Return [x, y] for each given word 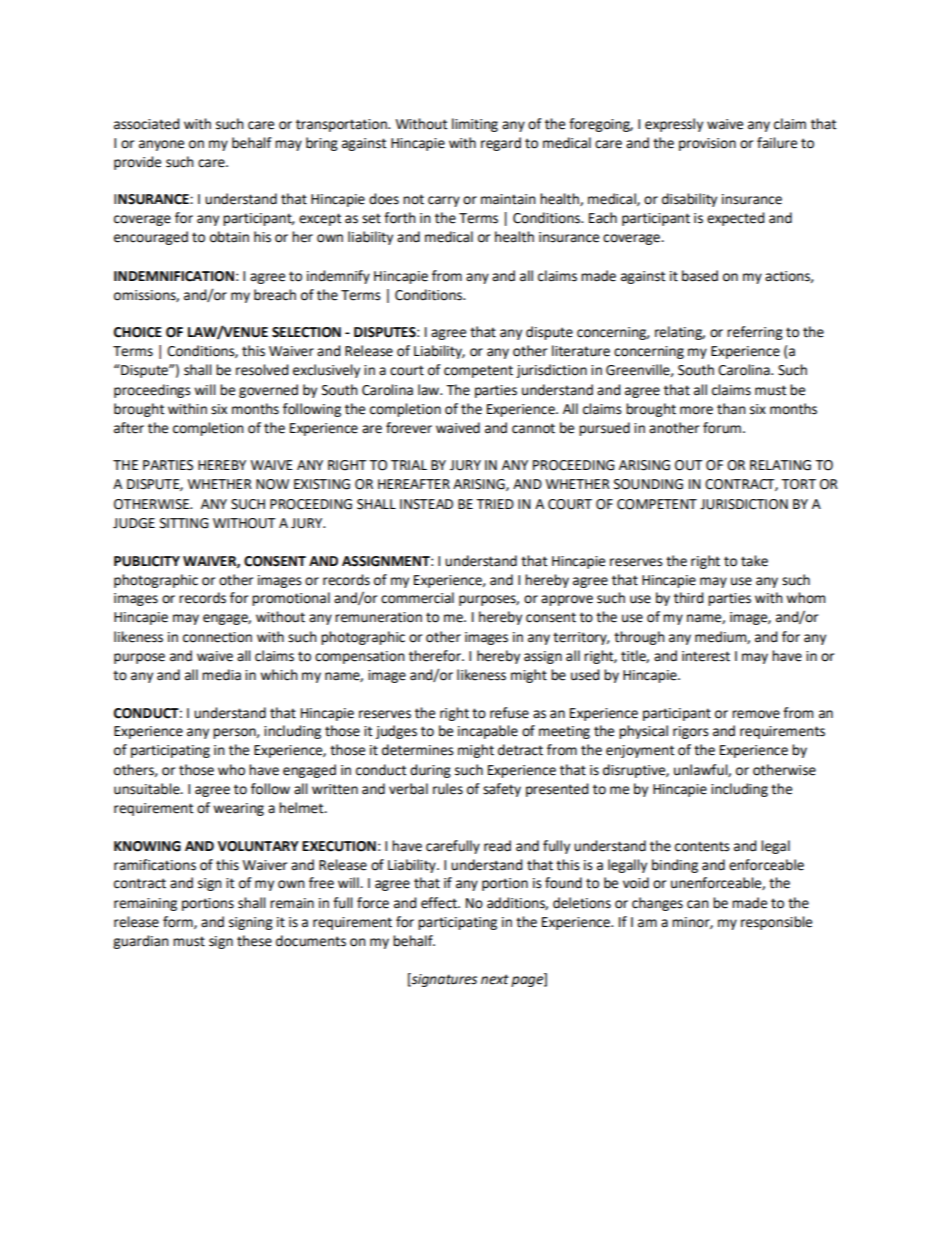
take [754, 561]
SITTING [184, 523]
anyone [161, 145]
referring [755, 333]
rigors [691, 732]
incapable [488, 732]
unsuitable [148, 789]
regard [501, 144]
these [254, 941]
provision [707, 144]
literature [581, 351]
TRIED [495, 504]
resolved [262, 370]
